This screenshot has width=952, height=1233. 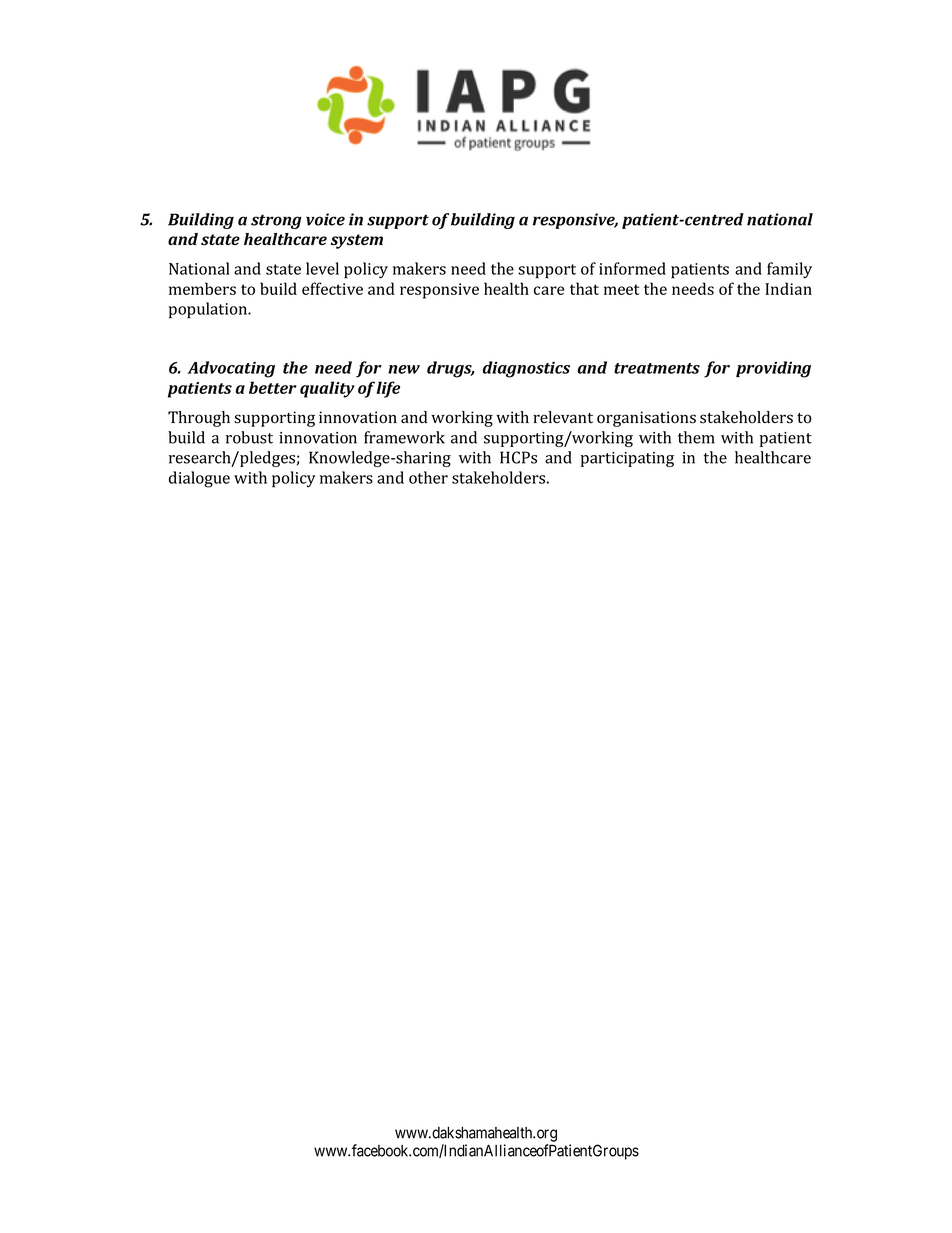 I want to click on providing, so click(x=773, y=369).
